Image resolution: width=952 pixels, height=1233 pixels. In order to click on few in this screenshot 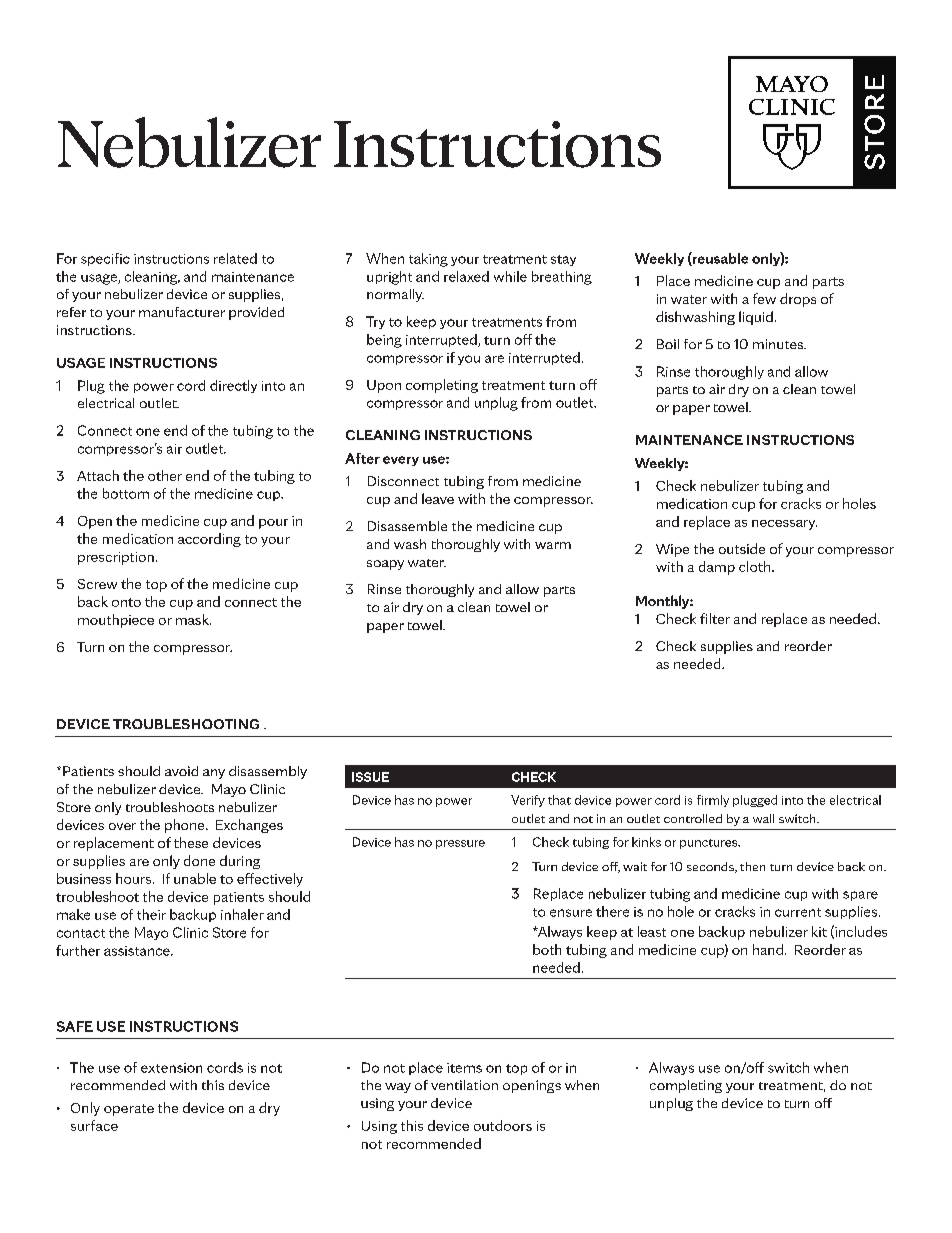, I will do `click(764, 298)`.
